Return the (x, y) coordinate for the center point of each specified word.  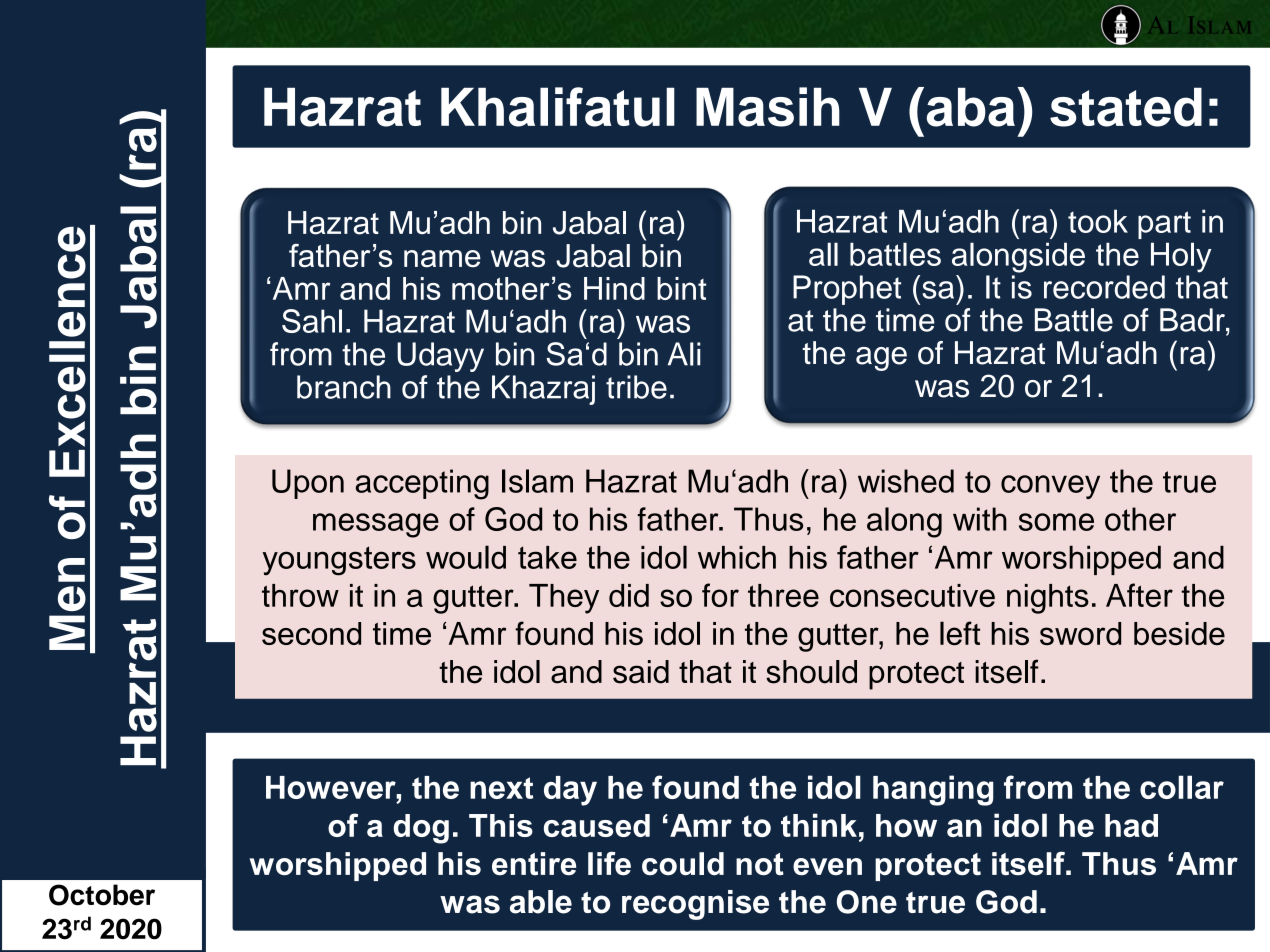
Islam (537, 481)
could (683, 864)
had (1131, 825)
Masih (768, 107)
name (442, 259)
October (102, 895)
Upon (308, 484)
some (1056, 522)
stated (1126, 107)
